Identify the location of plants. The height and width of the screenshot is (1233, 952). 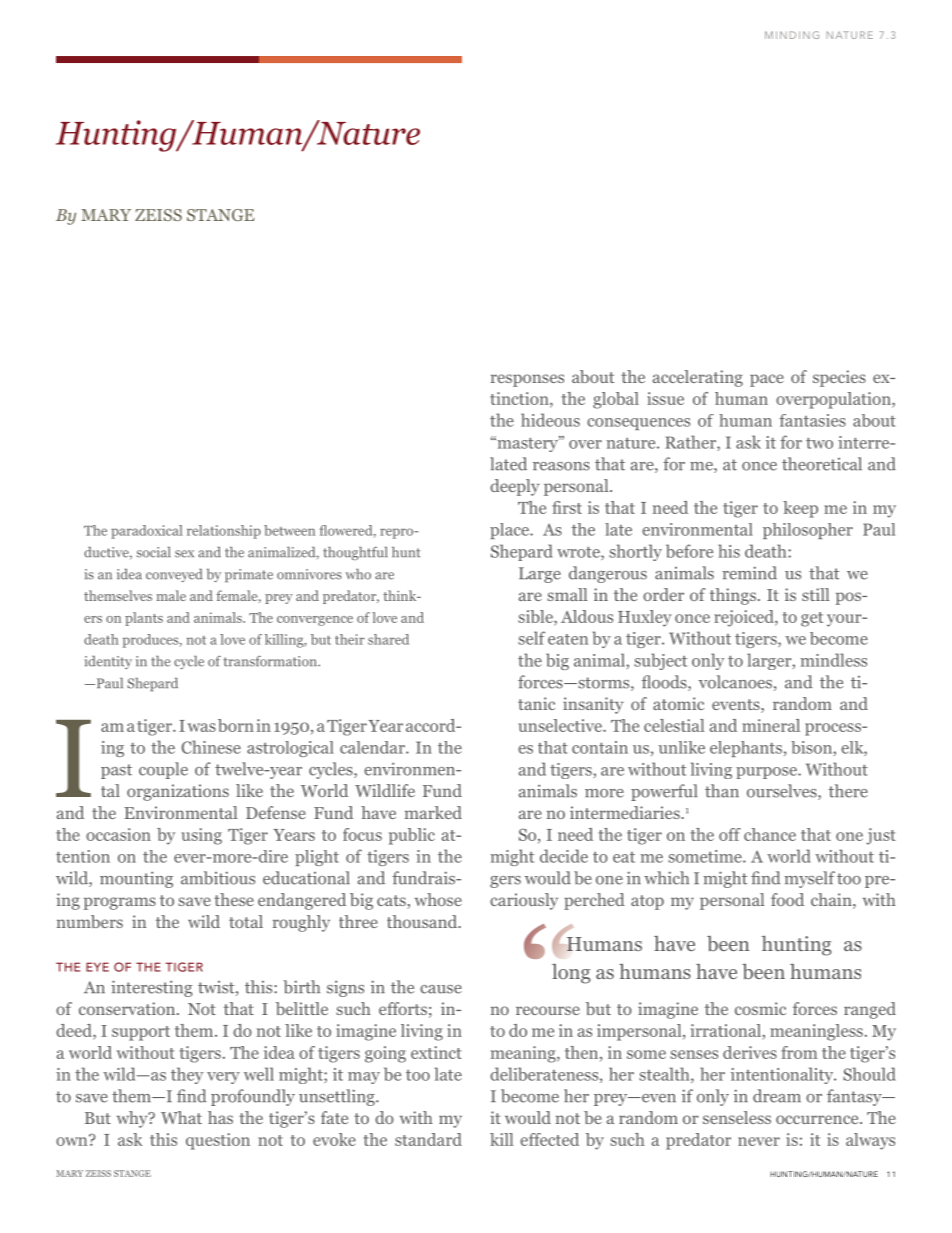
(144, 619).
